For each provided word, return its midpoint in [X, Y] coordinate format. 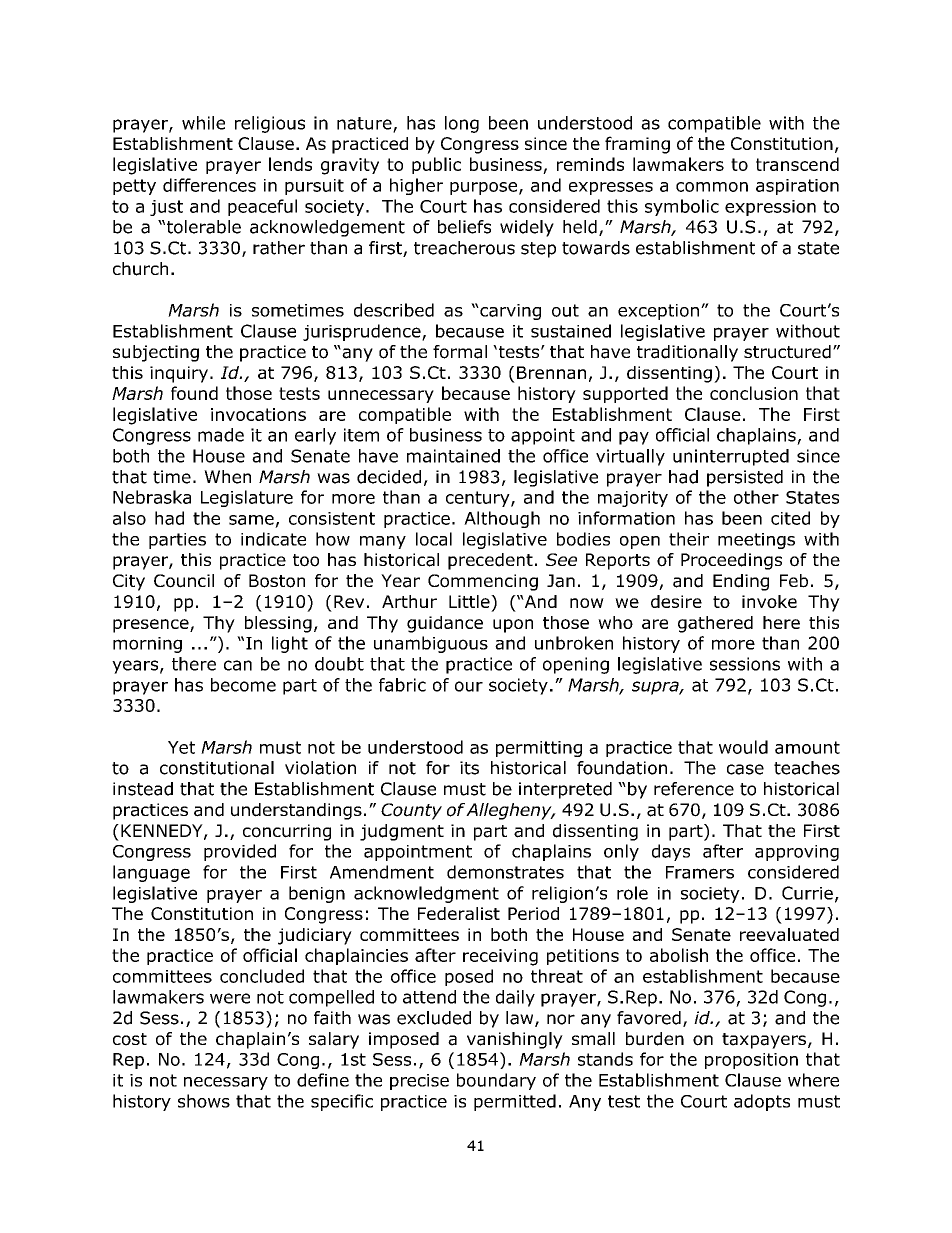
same [251, 520]
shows [204, 1101]
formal [460, 352]
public [436, 165]
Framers [700, 872]
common [712, 187]
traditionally [687, 353]
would [743, 747]
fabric [402, 685]
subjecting [156, 353]
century [479, 499]
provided [240, 852]
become [243, 685]
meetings [756, 541]
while [203, 123]
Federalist [459, 913]
